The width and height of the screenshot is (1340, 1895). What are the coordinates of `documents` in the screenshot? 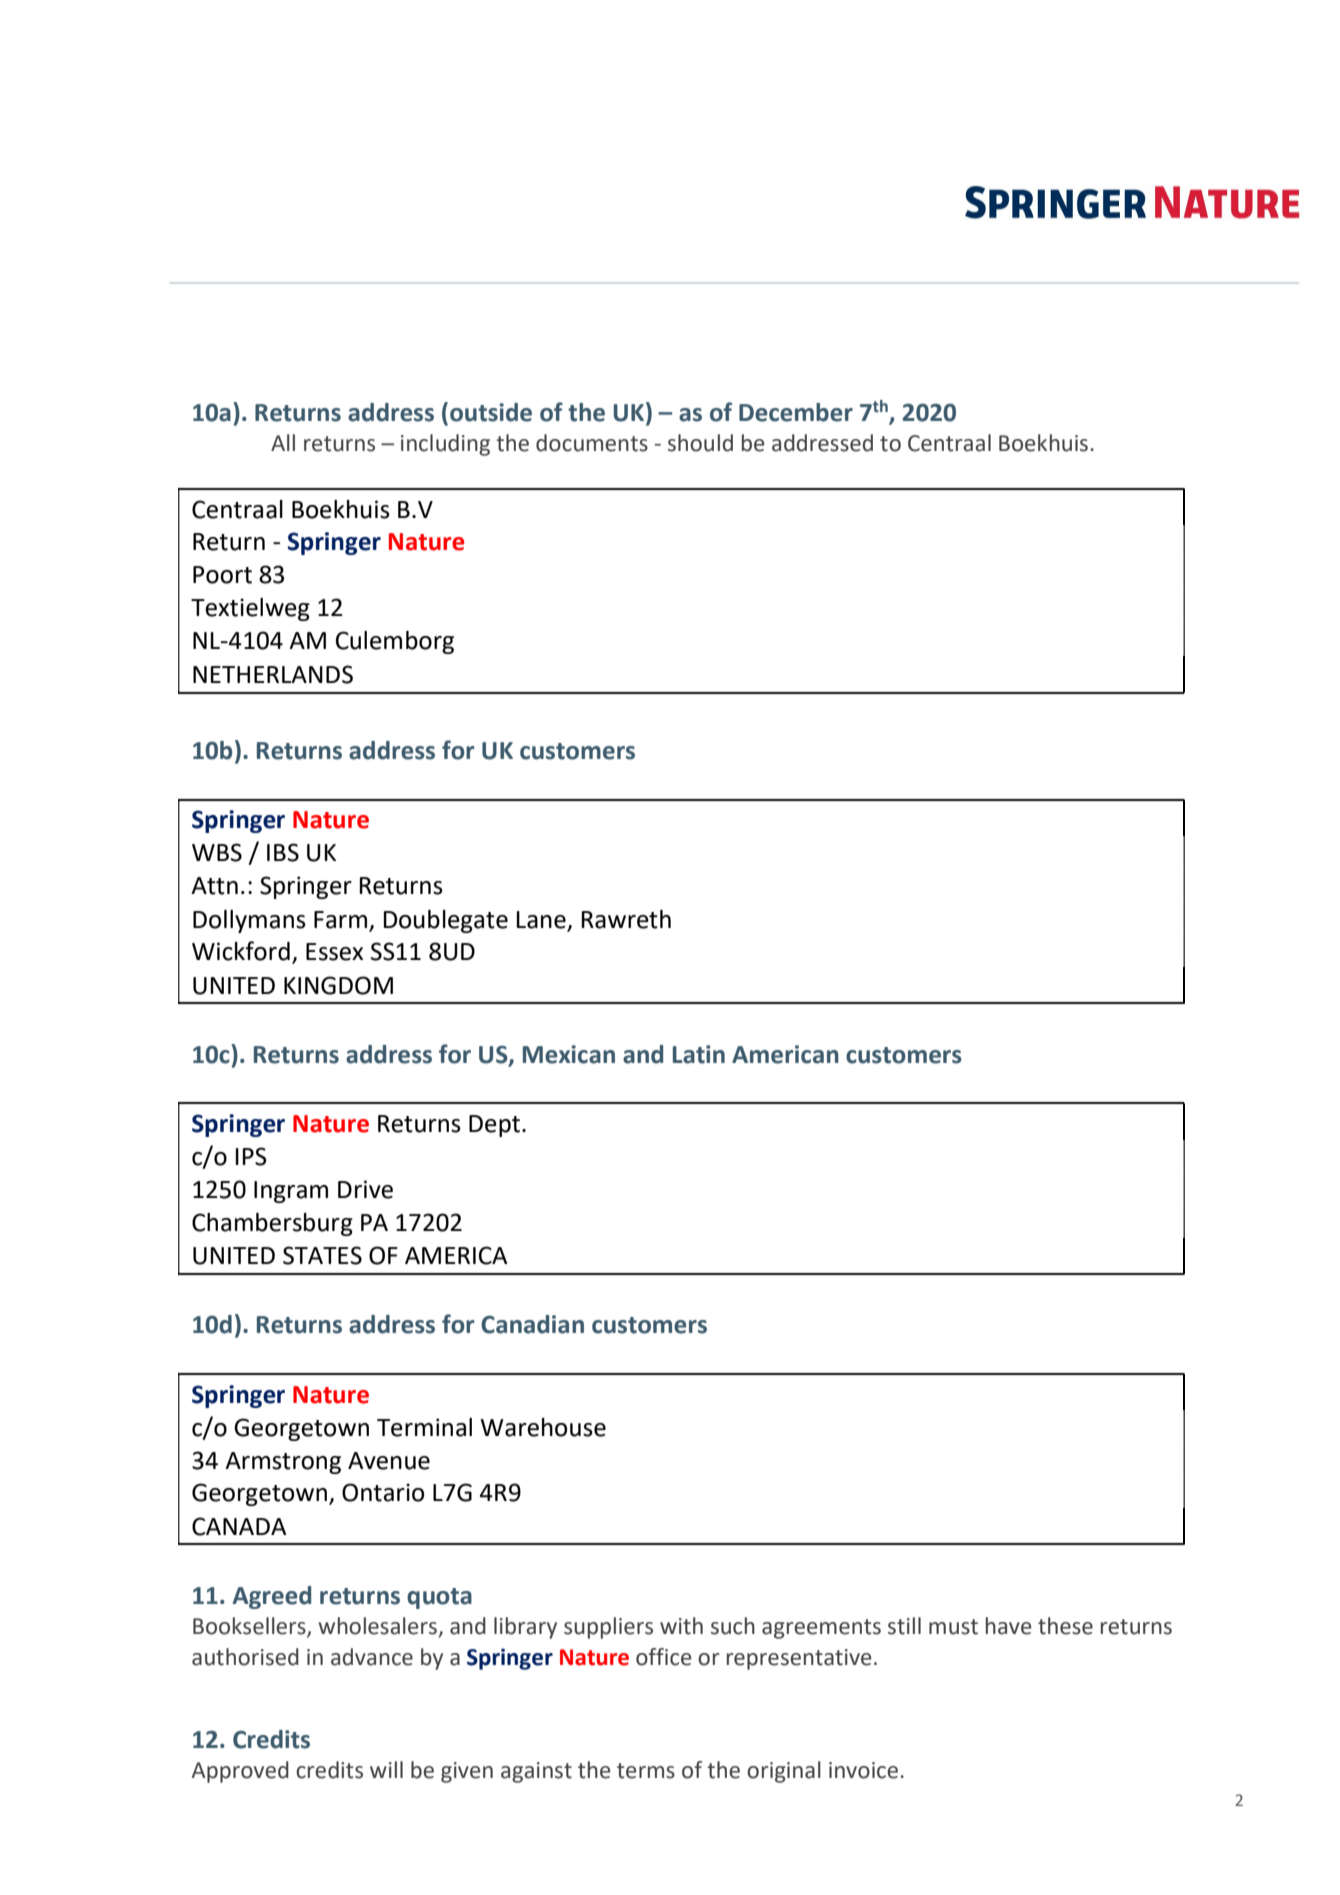 It's located at (592, 443).
